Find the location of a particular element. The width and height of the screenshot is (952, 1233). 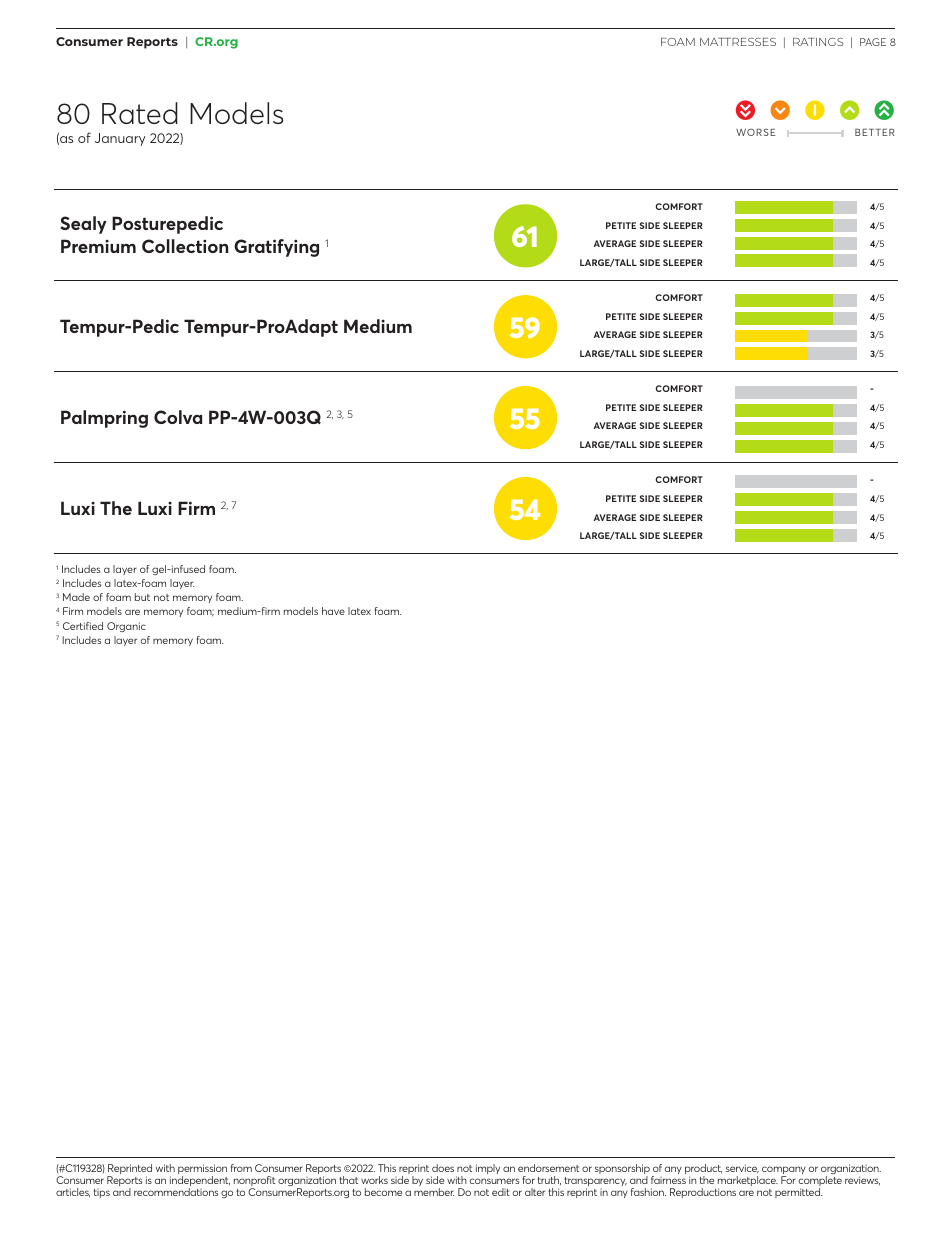

Collection is located at coordinates (185, 246).
